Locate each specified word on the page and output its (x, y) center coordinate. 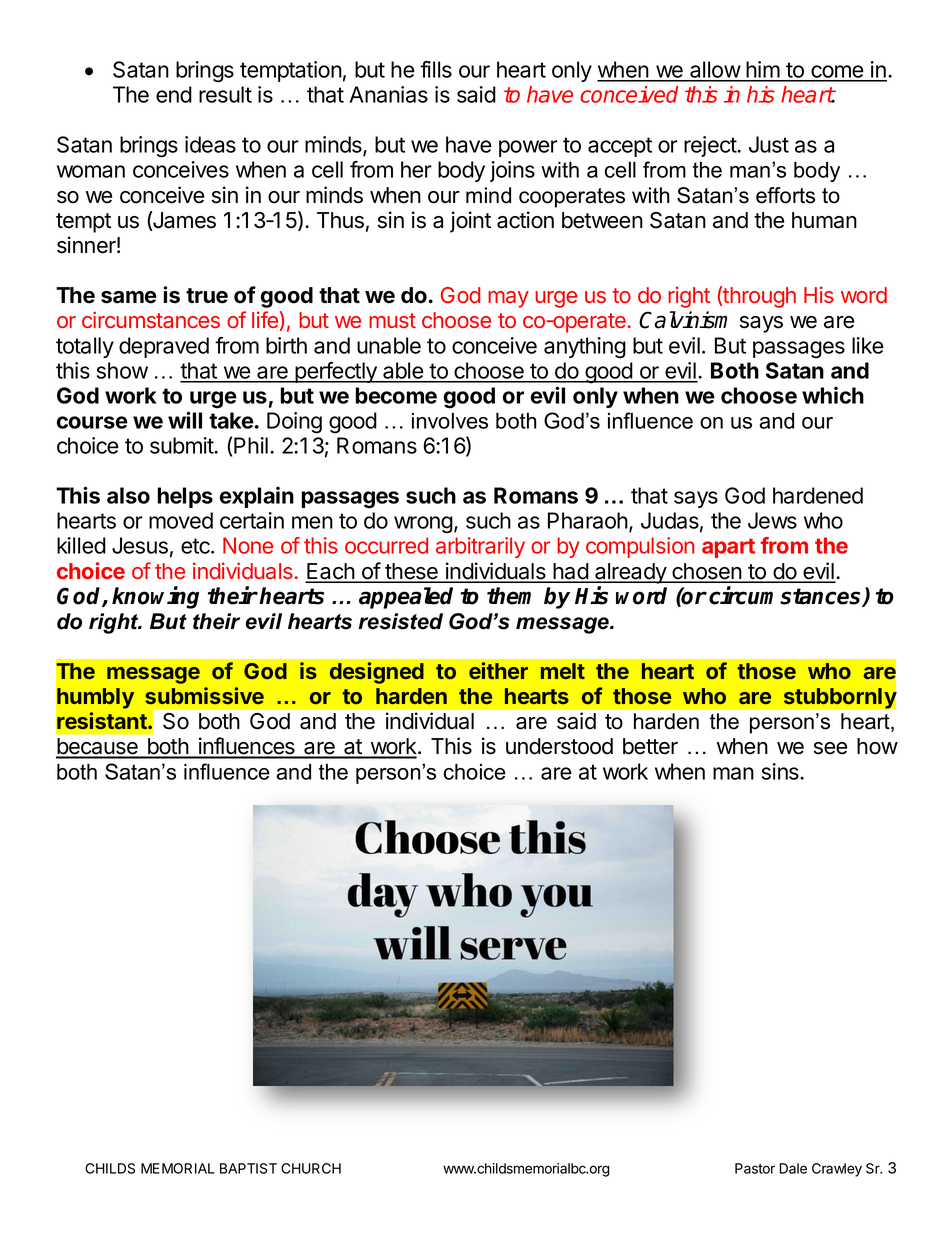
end (174, 94)
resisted (400, 621)
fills (436, 69)
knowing (155, 597)
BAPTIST (248, 1168)
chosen (706, 572)
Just (769, 144)
